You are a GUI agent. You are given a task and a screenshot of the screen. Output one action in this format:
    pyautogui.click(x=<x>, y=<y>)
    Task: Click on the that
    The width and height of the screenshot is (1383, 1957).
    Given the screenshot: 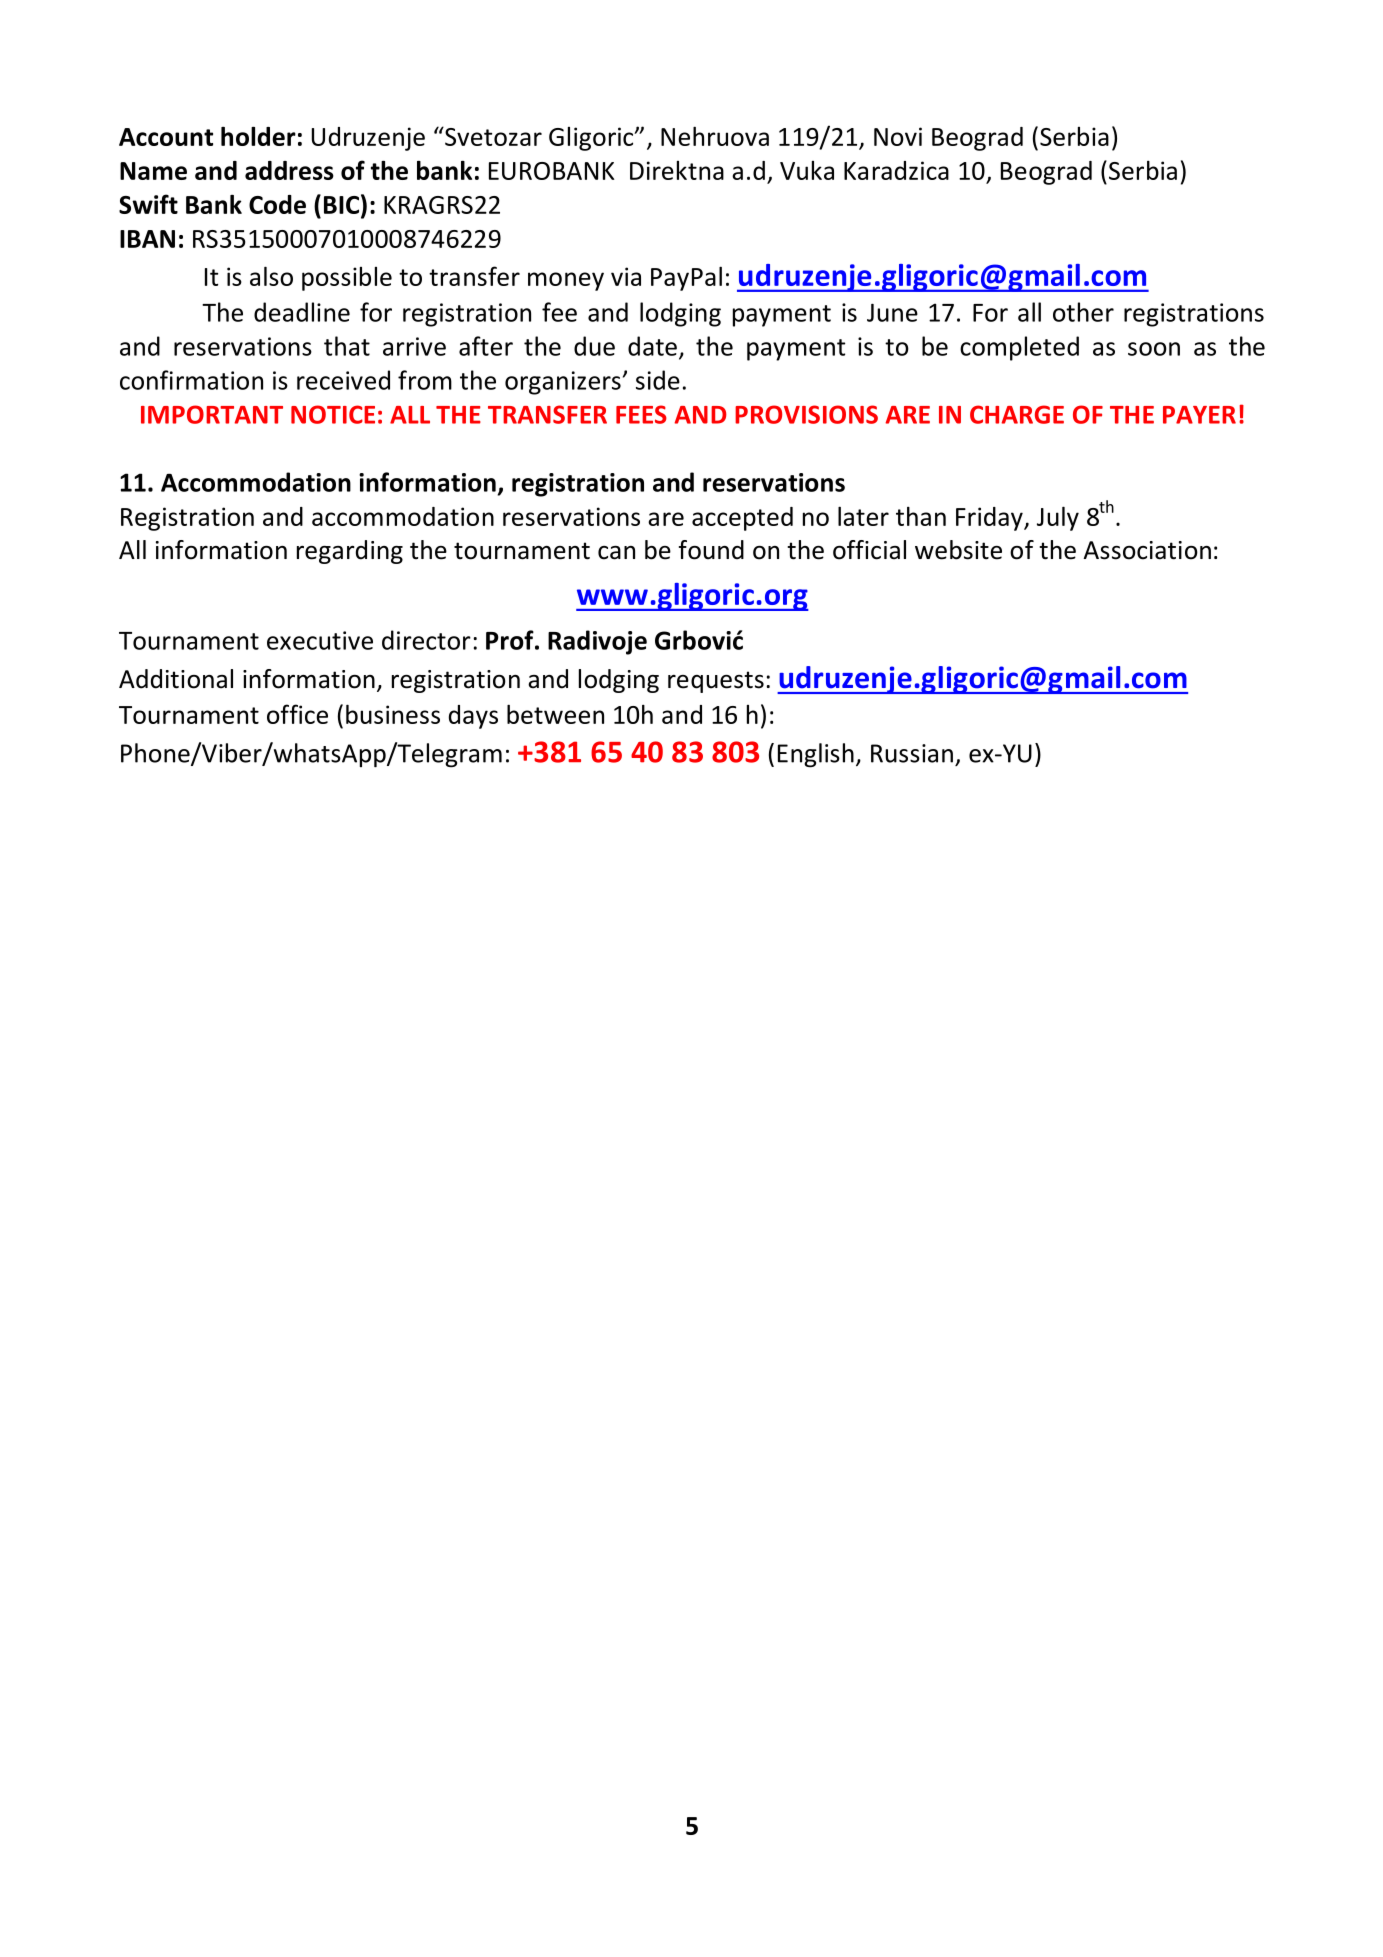 What is the action you would take?
    pyautogui.click(x=347, y=346)
